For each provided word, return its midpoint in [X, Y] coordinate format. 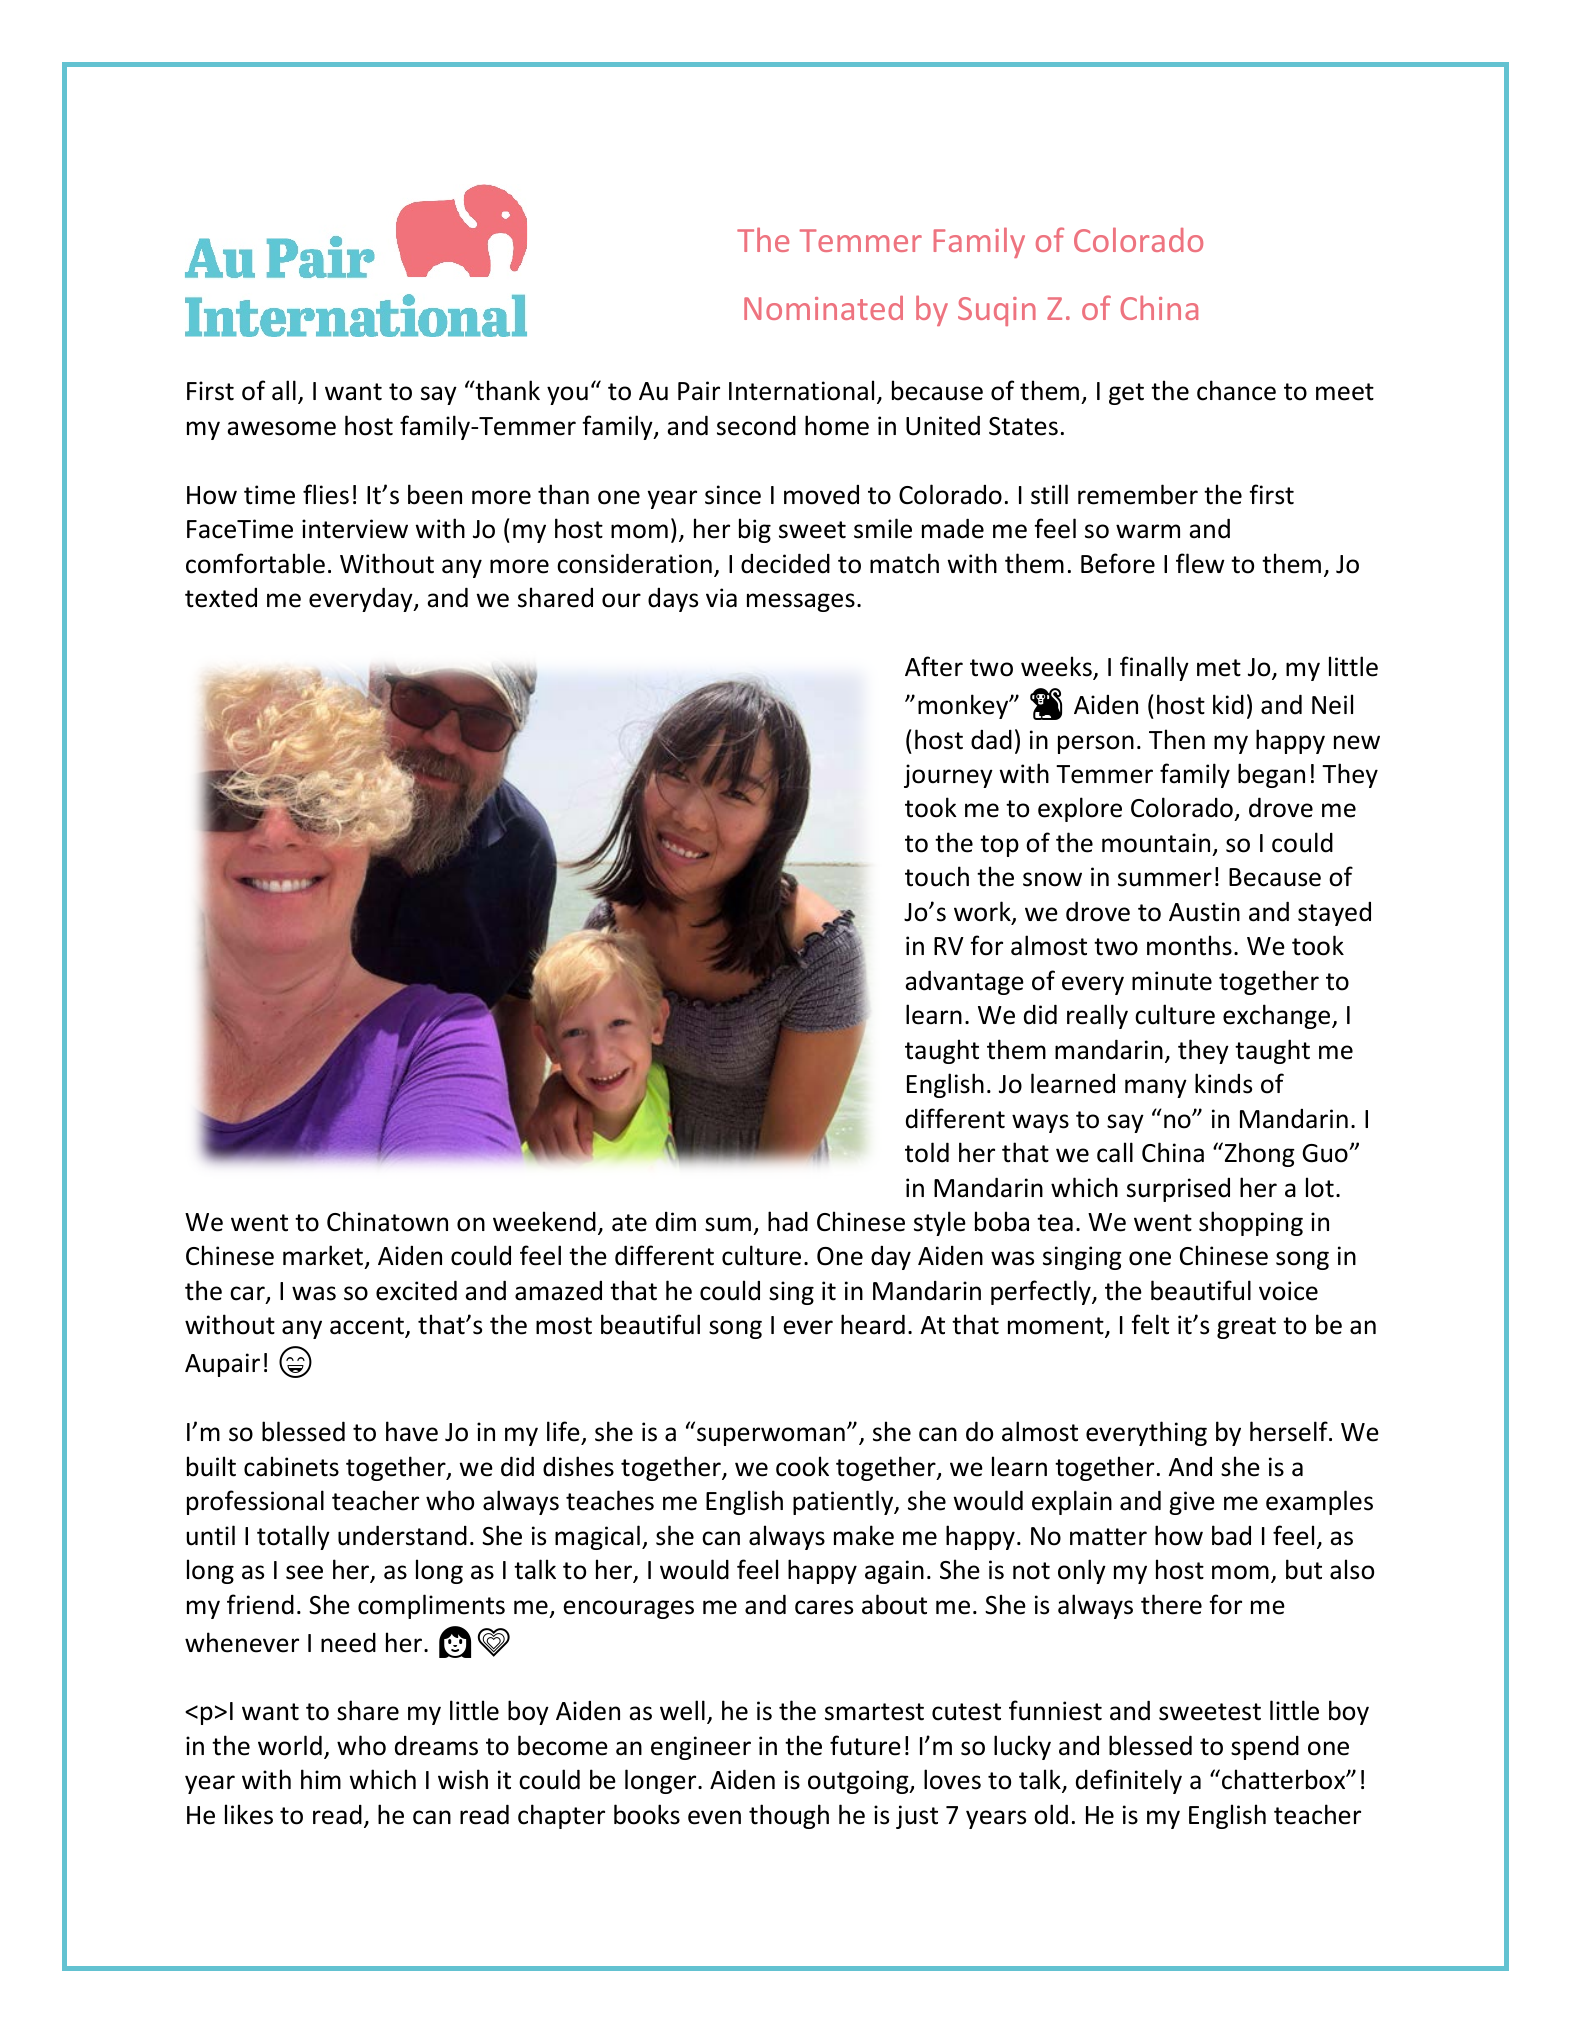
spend [1265, 1748]
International [801, 390]
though [789, 1816]
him [321, 1779]
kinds [1223, 1083]
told [927, 1152]
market [324, 1256]
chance [1236, 390]
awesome [281, 428]
